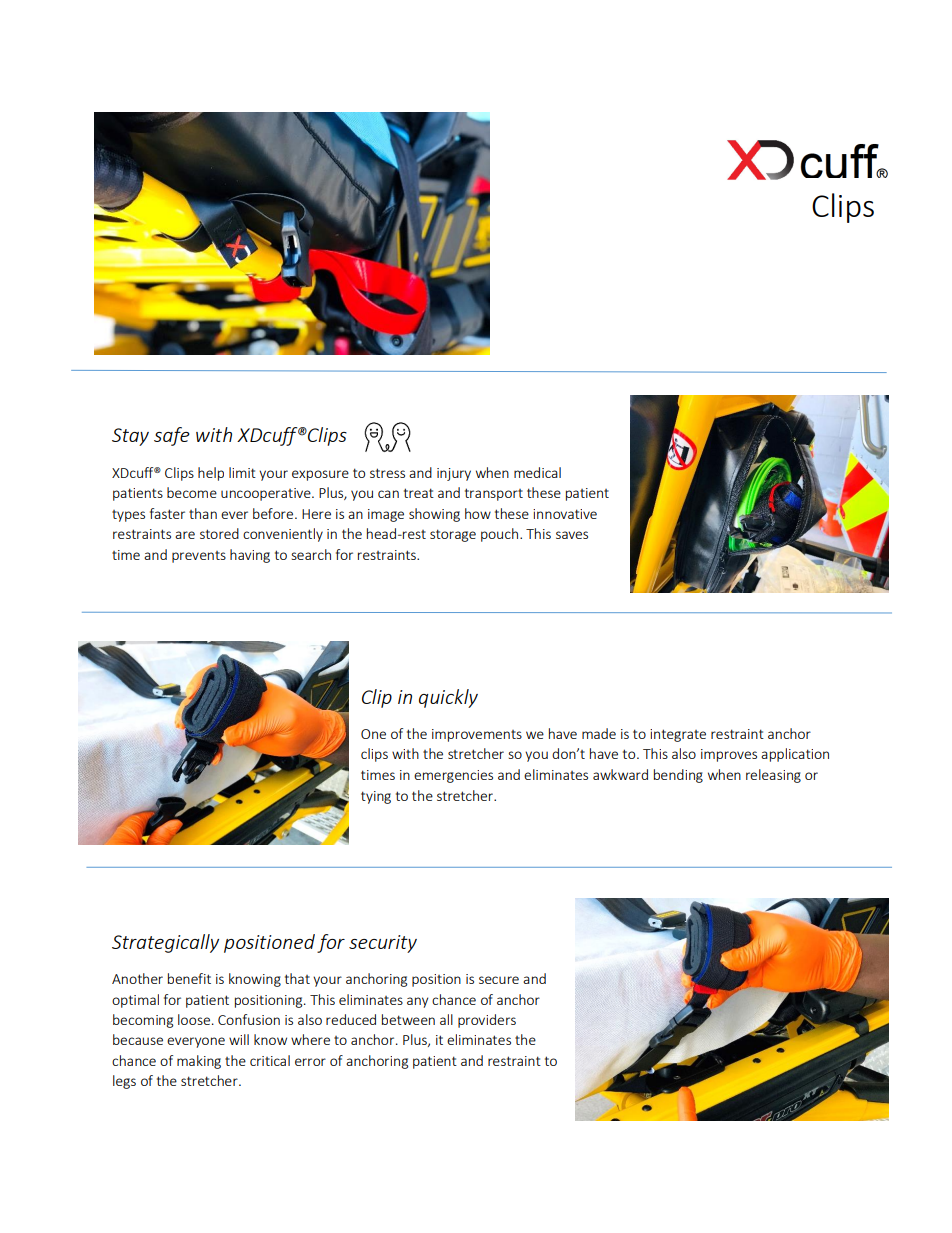 This document has height=1233, width=952. What do you see at coordinates (199, 1062) in the document?
I see `making` at bounding box center [199, 1062].
